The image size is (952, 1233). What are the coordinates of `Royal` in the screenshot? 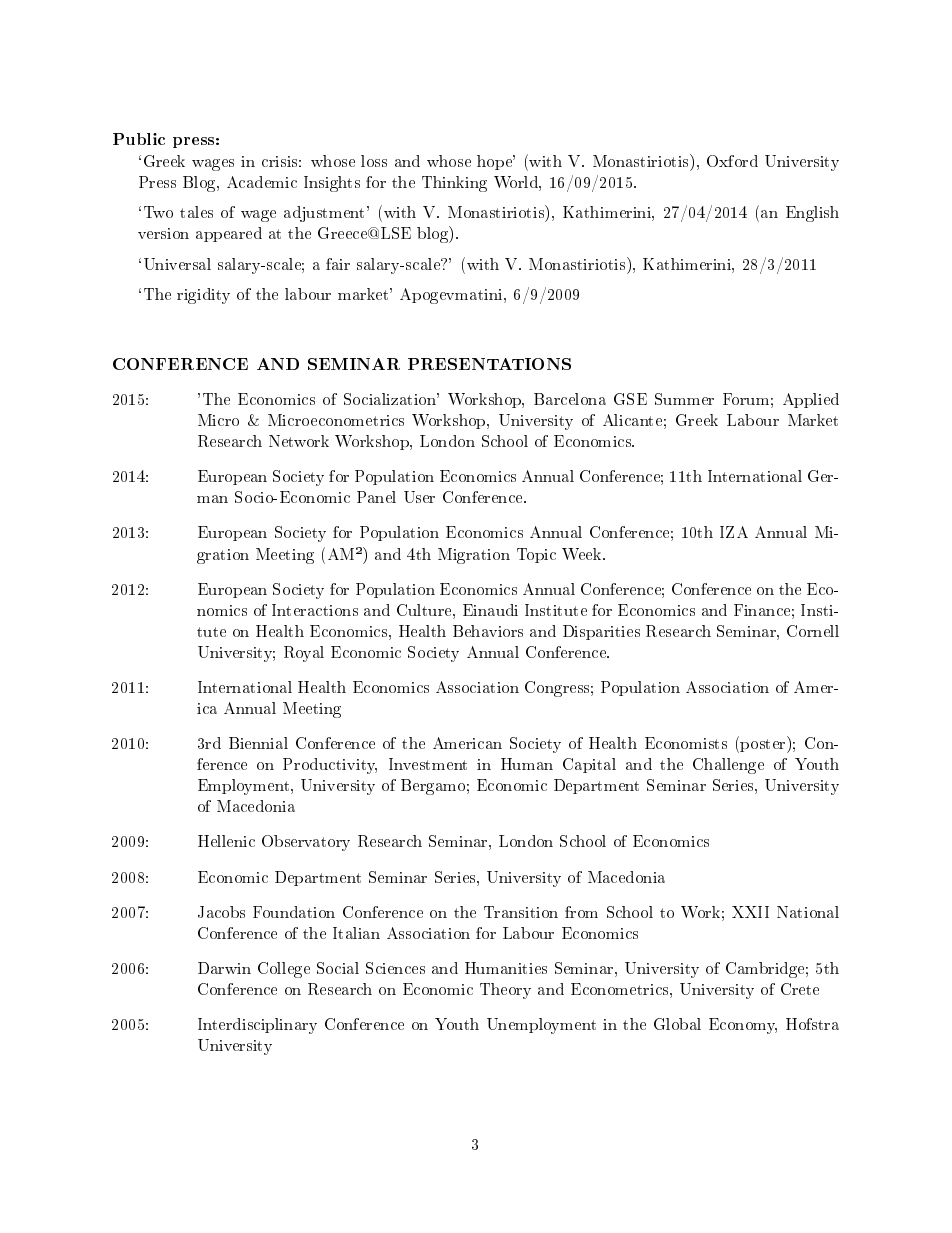 It's located at (304, 654).
